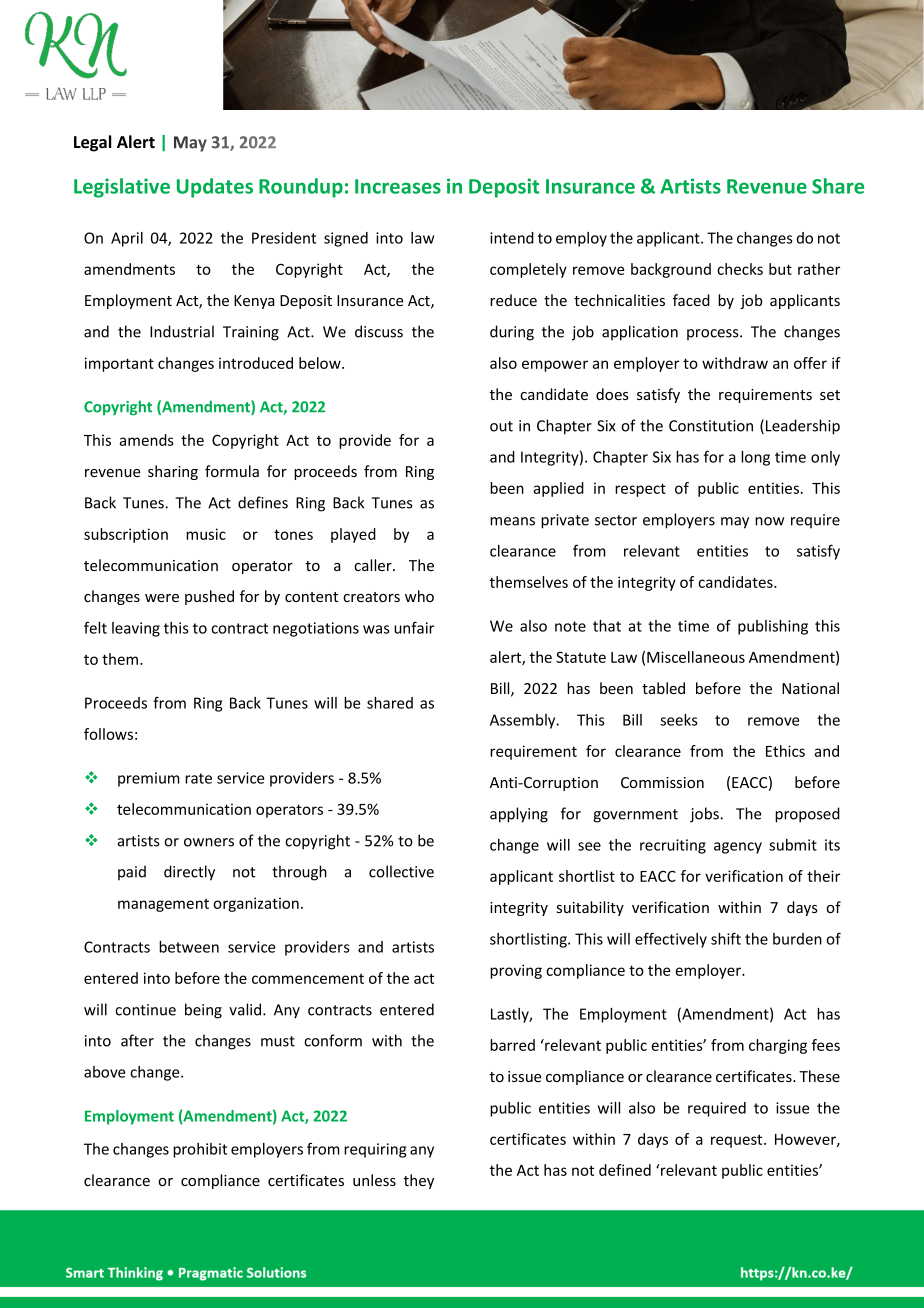  What do you see at coordinates (215, 188) in the screenshot?
I see `Updates` at bounding box center [215, 188].
